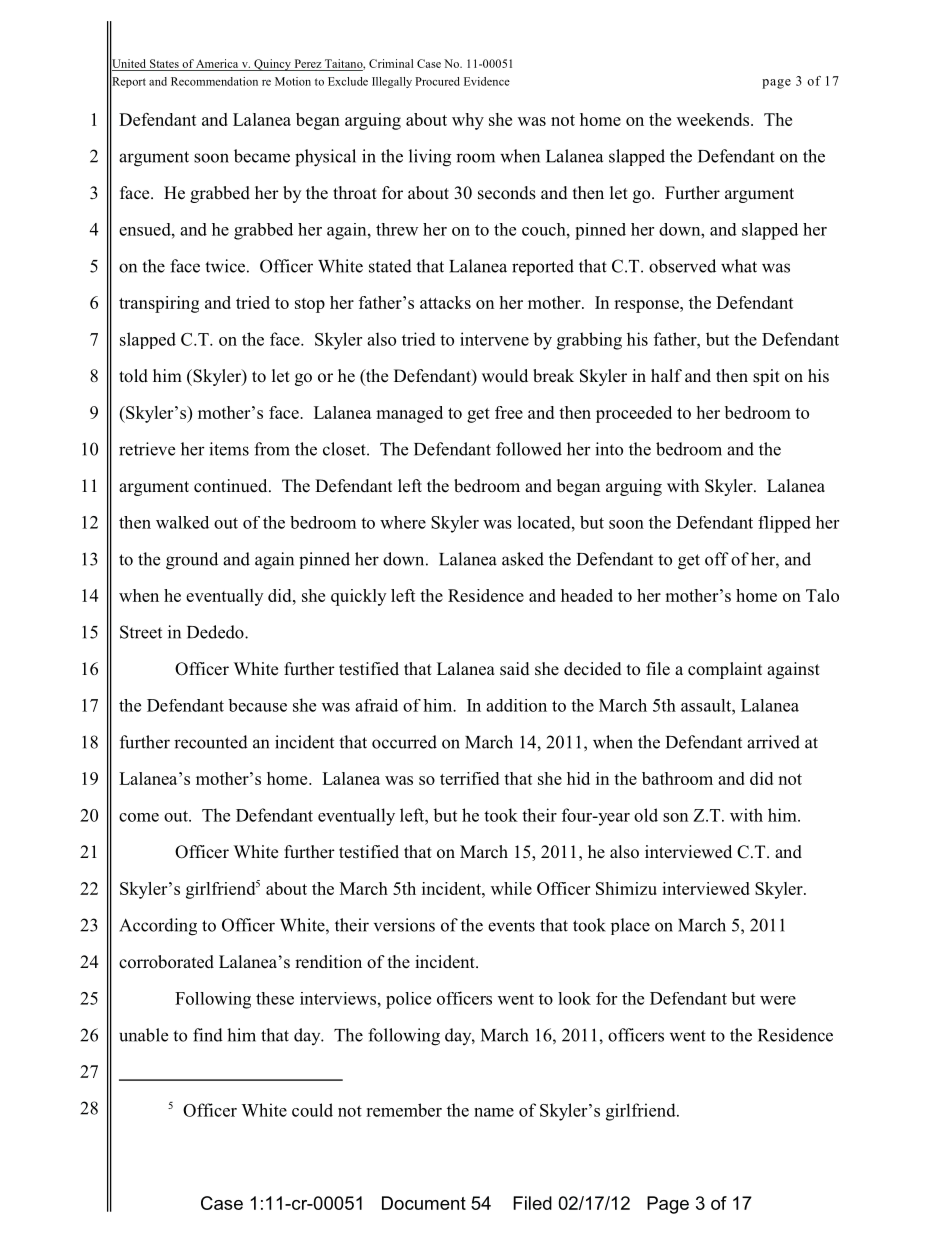 The image size is (952, 1233). Describe the element at coordinates (424, 1203) in the screenshot. I see `Document` at that location.
